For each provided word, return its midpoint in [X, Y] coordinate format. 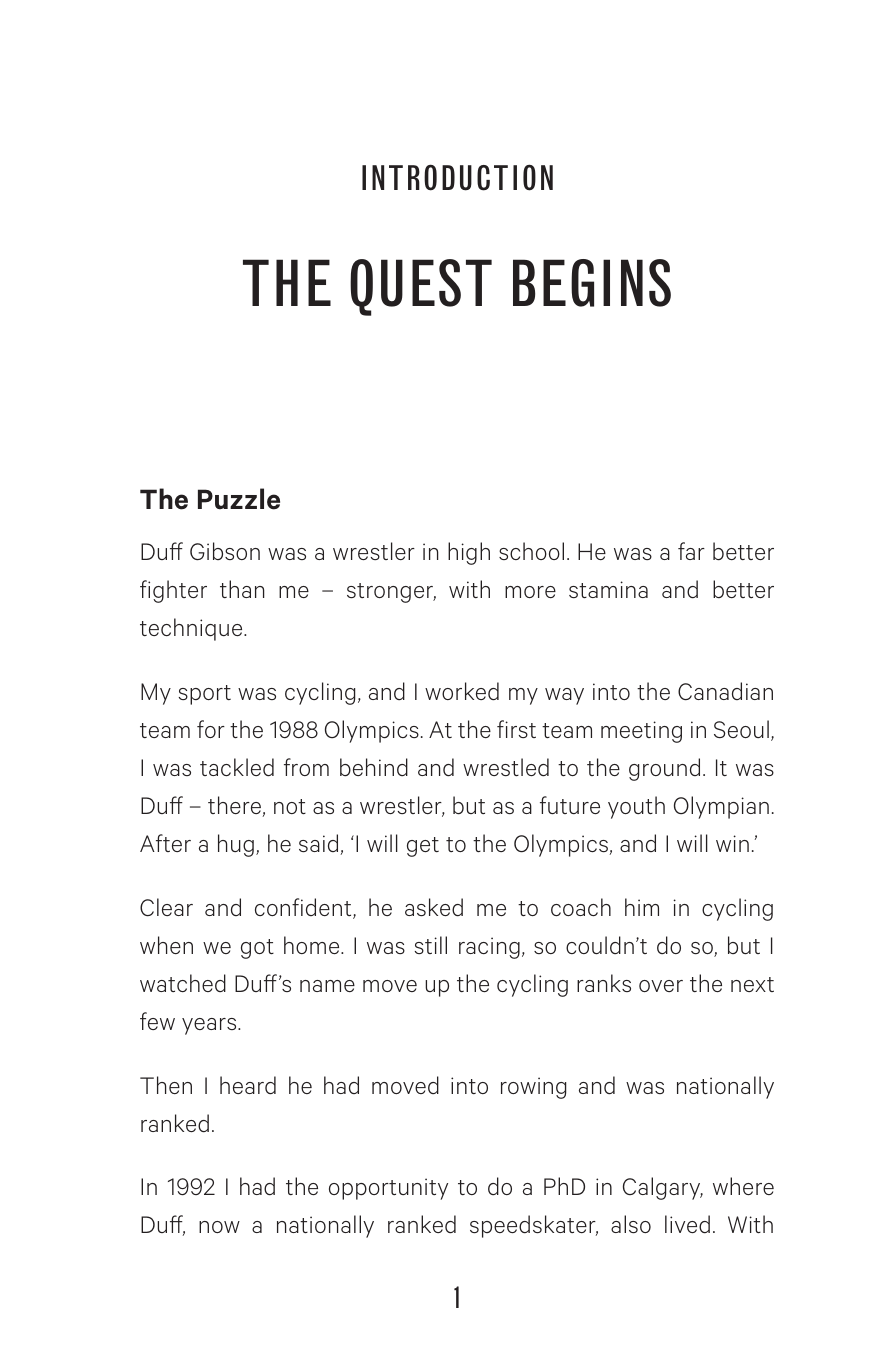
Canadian [725, 691]
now [219, 1227]
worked [462, 691]
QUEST [421, 287]
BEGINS [592, 283]
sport [205, 695]
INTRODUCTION [457, 177]
